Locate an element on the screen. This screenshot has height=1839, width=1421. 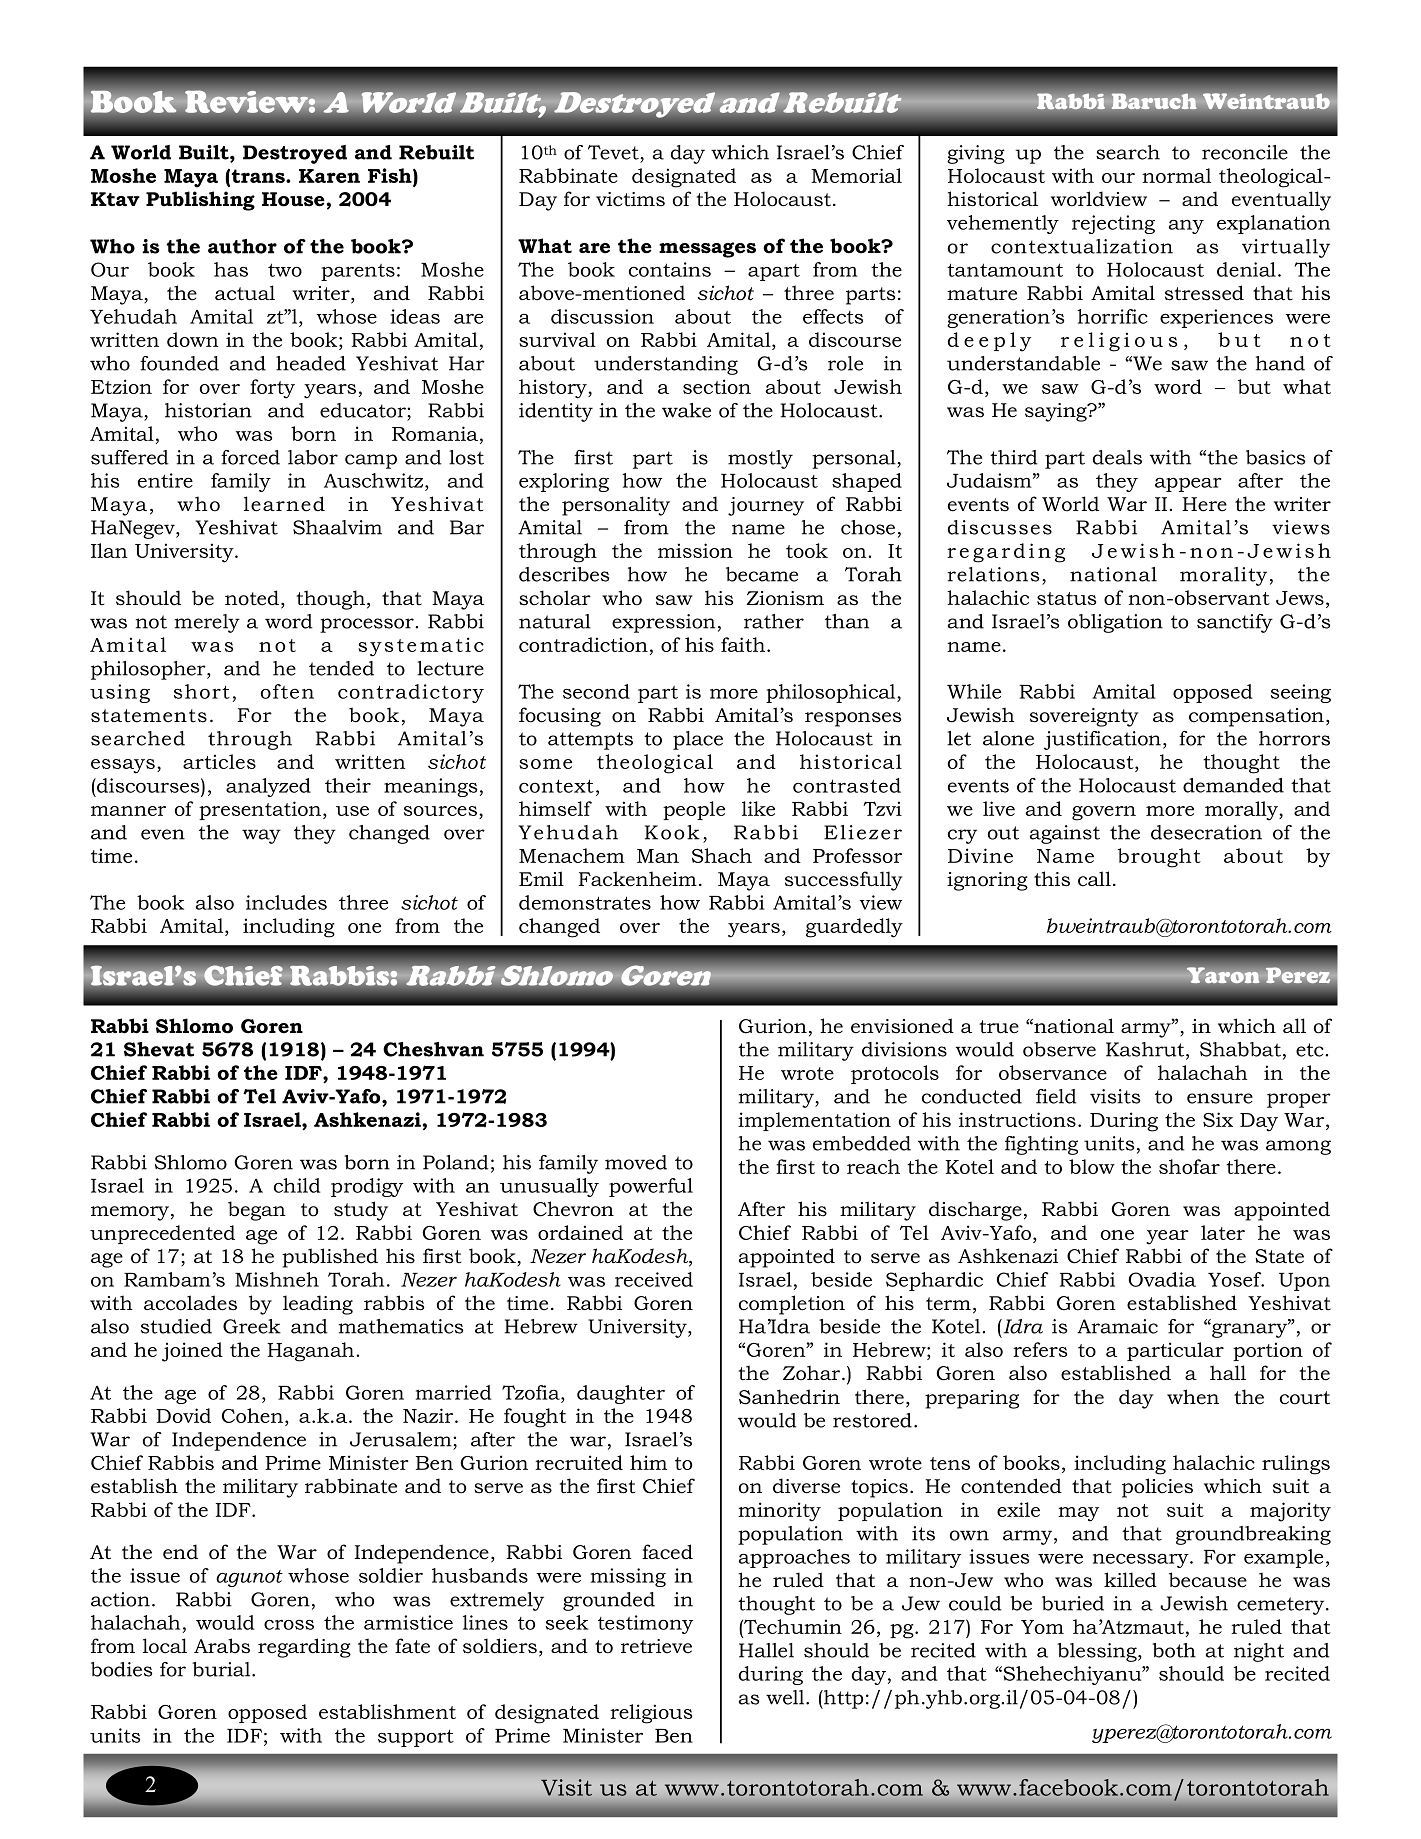
includes is located at coordinates (286, 902).
